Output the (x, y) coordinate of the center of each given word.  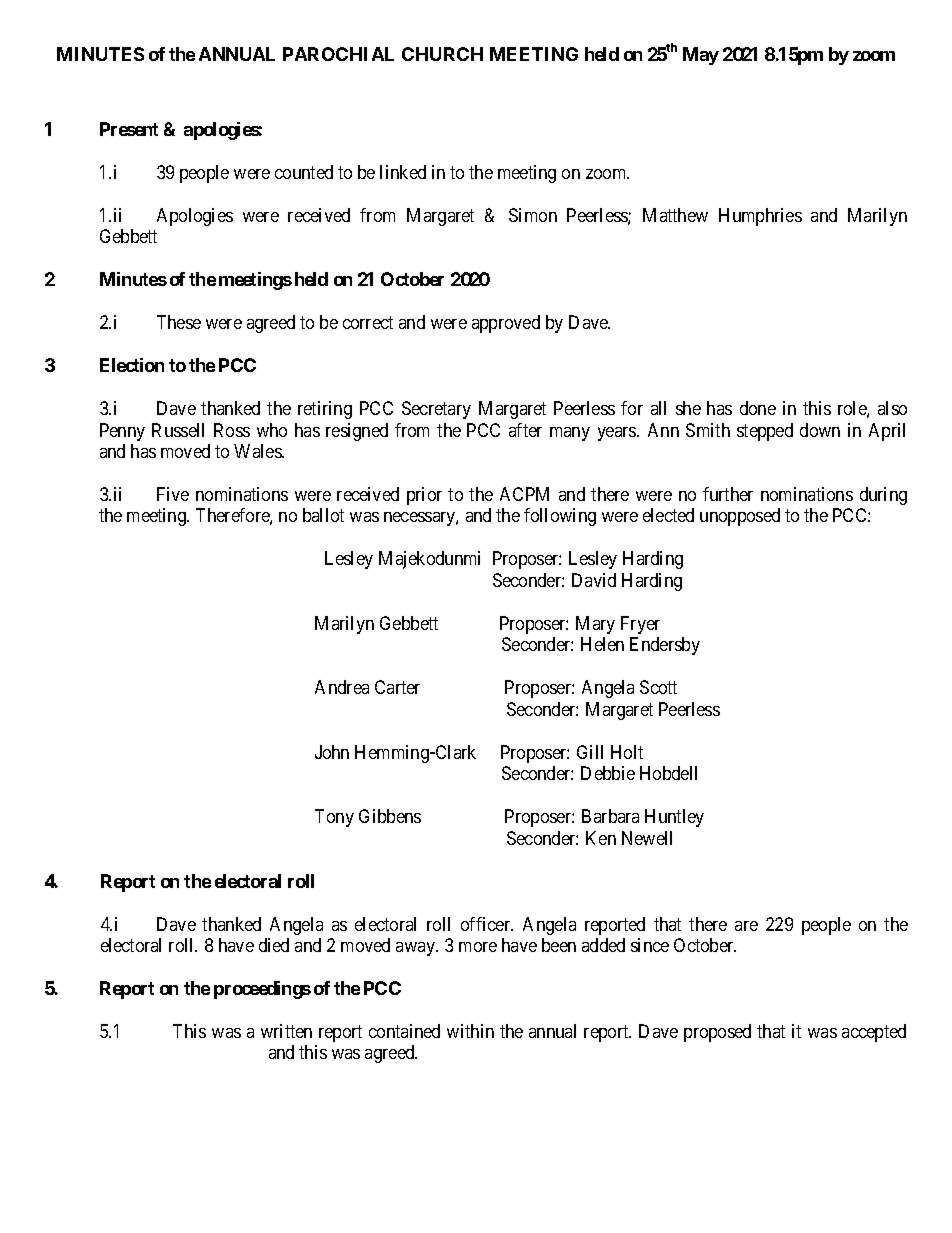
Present (129, 129)
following (560, 517)
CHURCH (442, 54)
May (701, 56)
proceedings (262, 990)
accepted (874, 1033)
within (470, 1031)
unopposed (740, 517)
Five (173, 494)
